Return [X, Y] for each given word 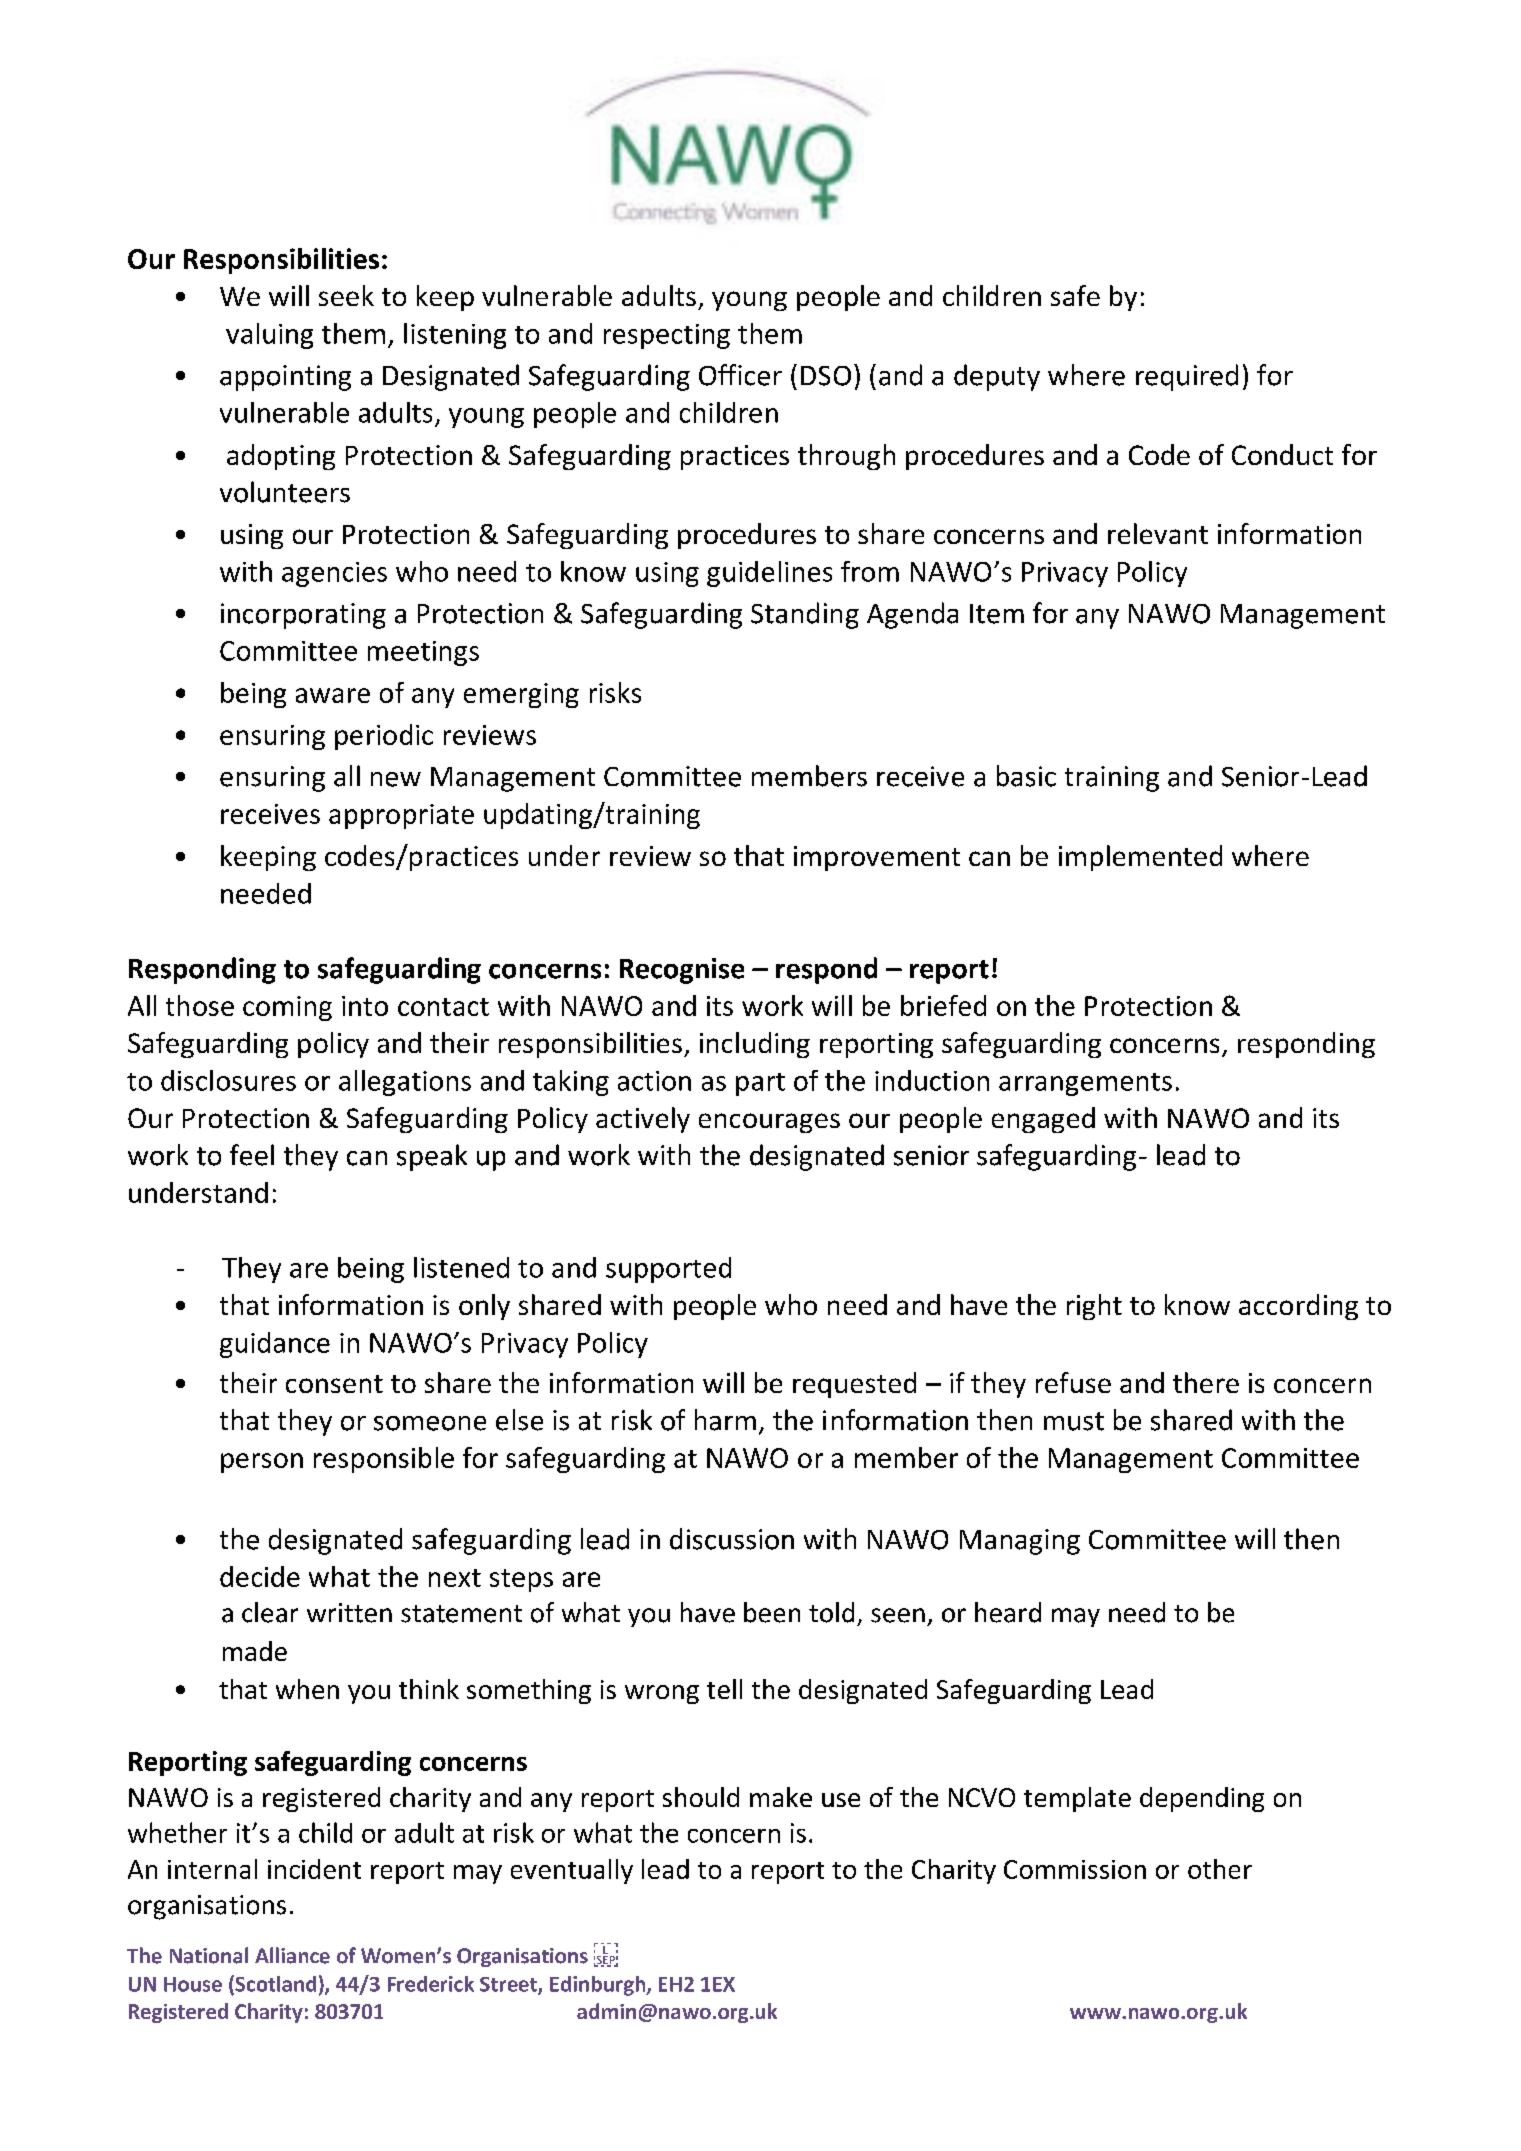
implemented [1140, 858]
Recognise [682, 971]
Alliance [292, 1955]
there [1206, 1382]
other [1220, 1869]
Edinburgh [599, 1986]
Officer [740, 375]
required [1187, 377]
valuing [269, 336]
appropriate [401, 816]
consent [334, 1384]
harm [725, 1420]
